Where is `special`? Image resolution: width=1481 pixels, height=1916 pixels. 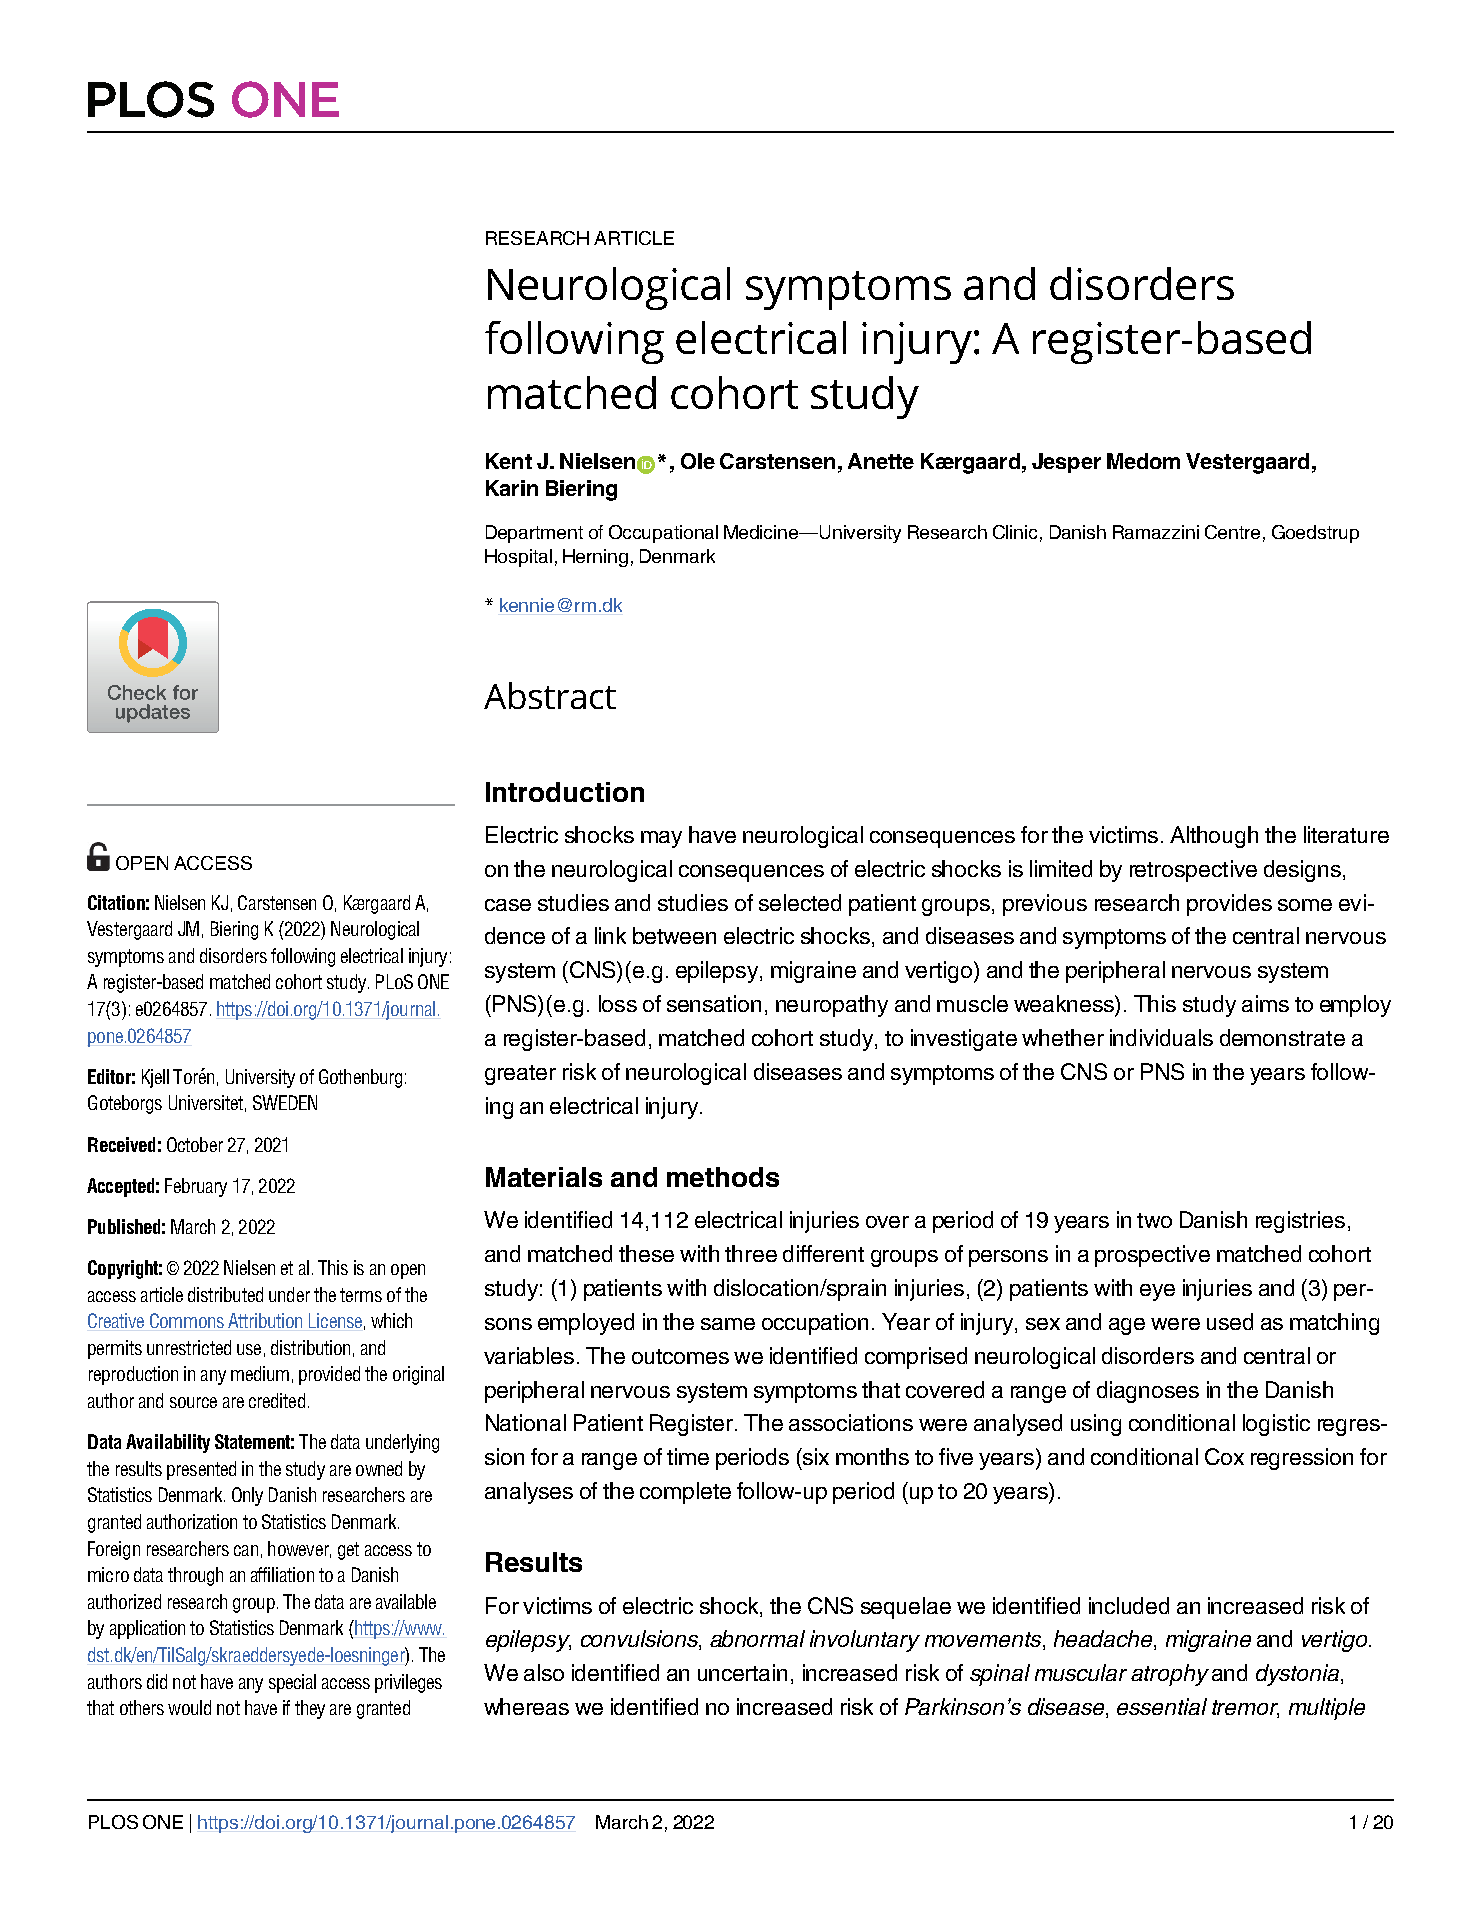 special is located at coordinates (292, 1683).
